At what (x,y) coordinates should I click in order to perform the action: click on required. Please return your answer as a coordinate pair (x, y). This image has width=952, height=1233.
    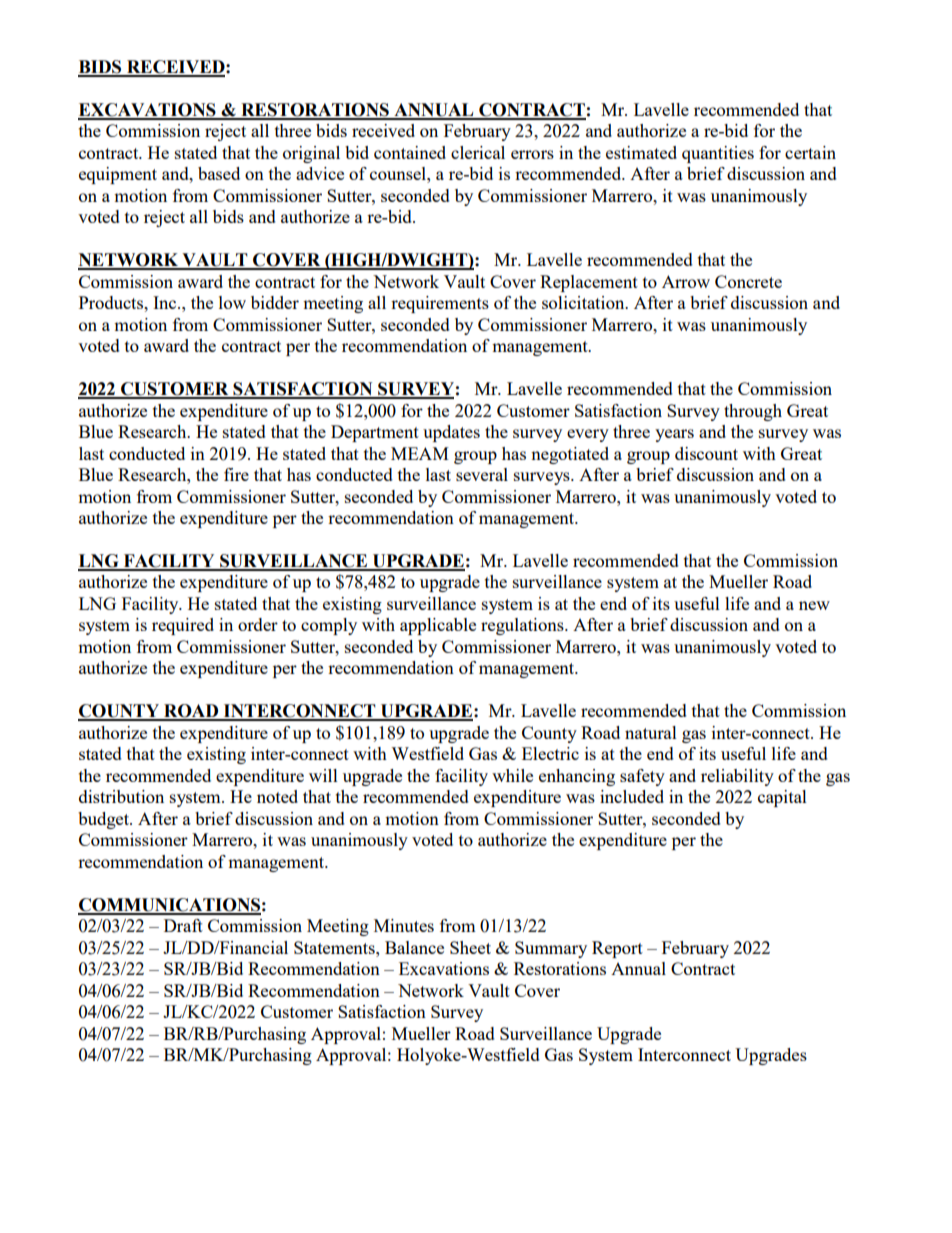
    Looking at the image, I should click on (183, 626).
